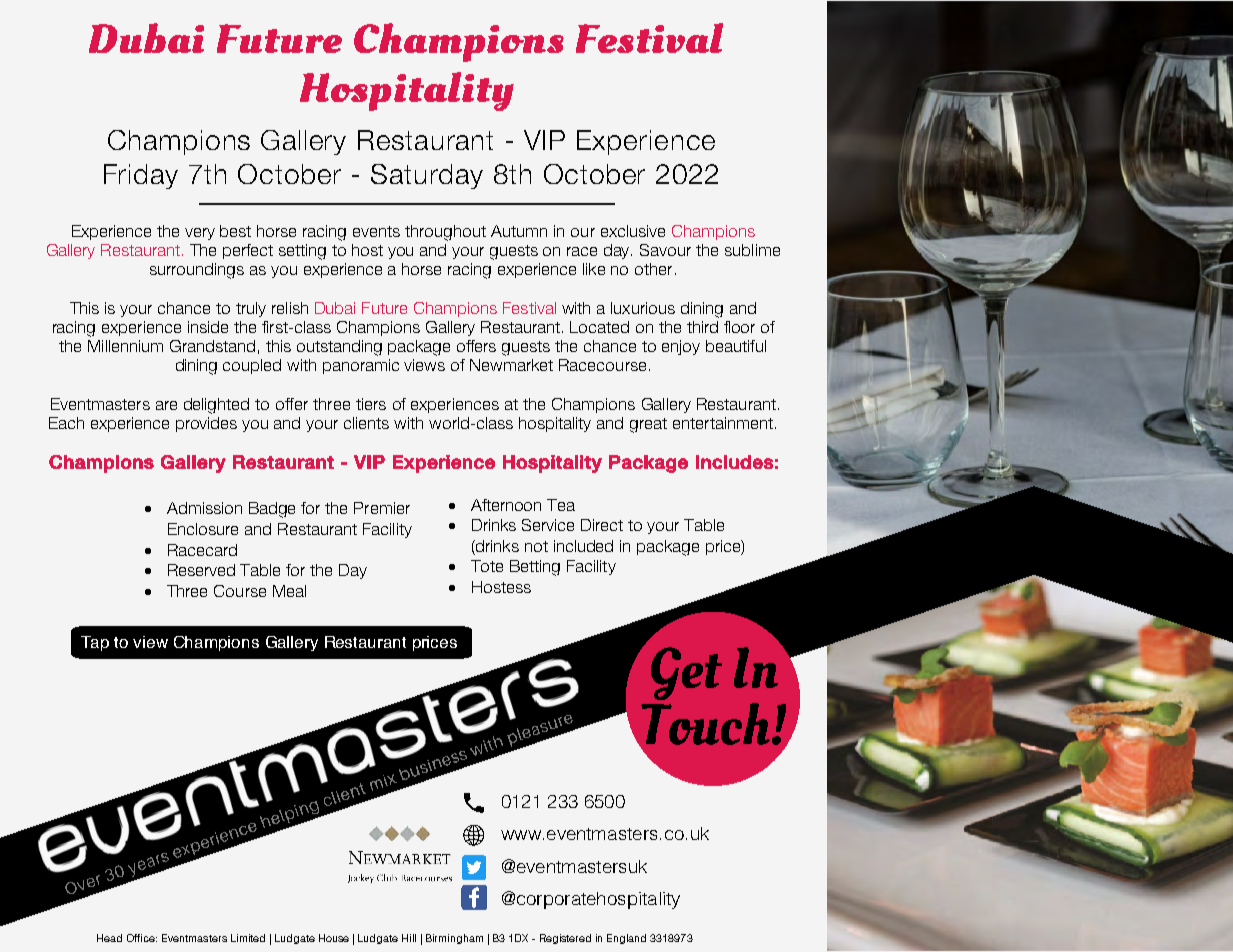 This document has width=1233, height=952. Describe the element at coordinates (626, 939) in the document. I see `England` at that location.
